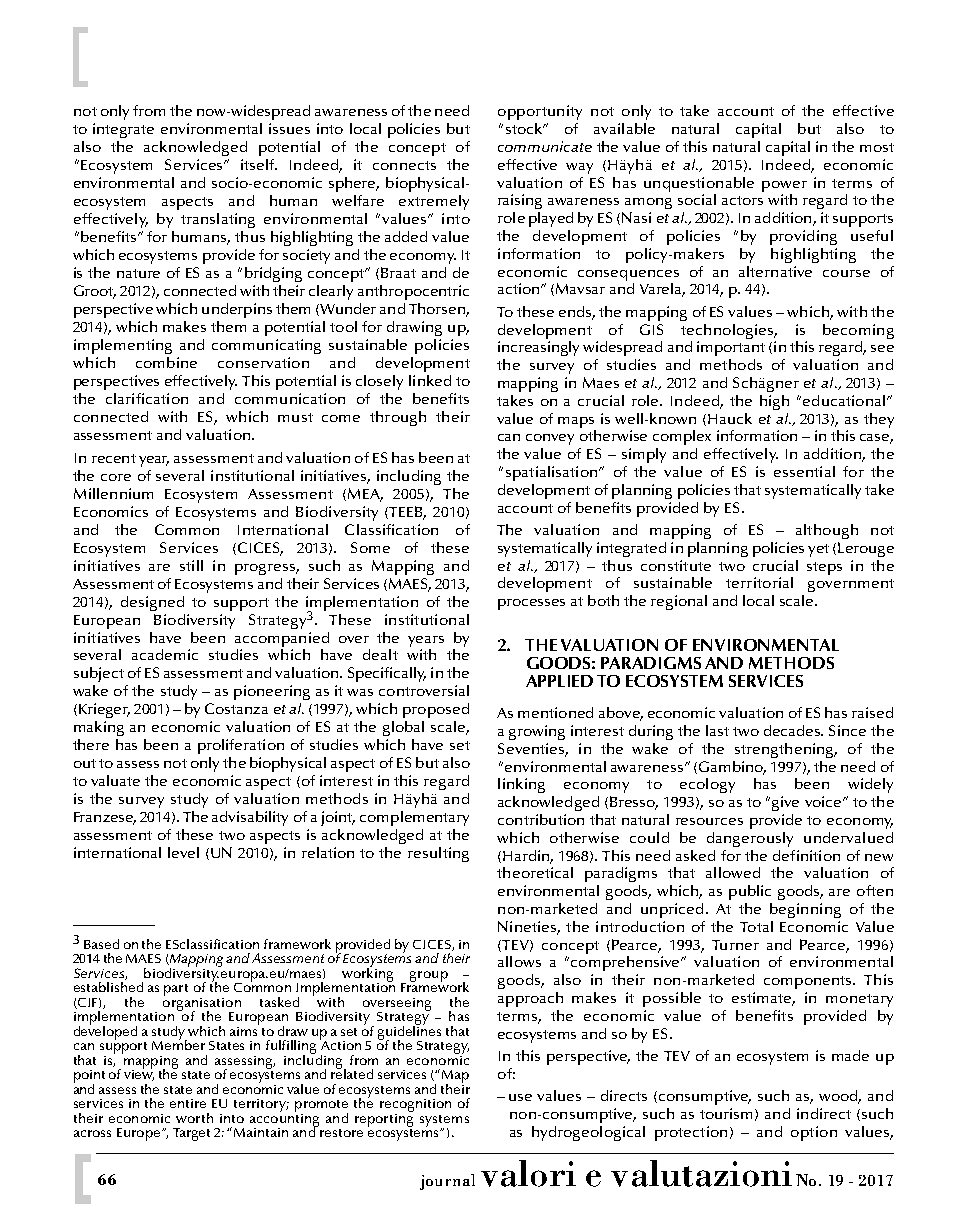  What do you see at coordinates (550, 439) in the screenshot?
I see `convey` at bounding box center [550, 439].
